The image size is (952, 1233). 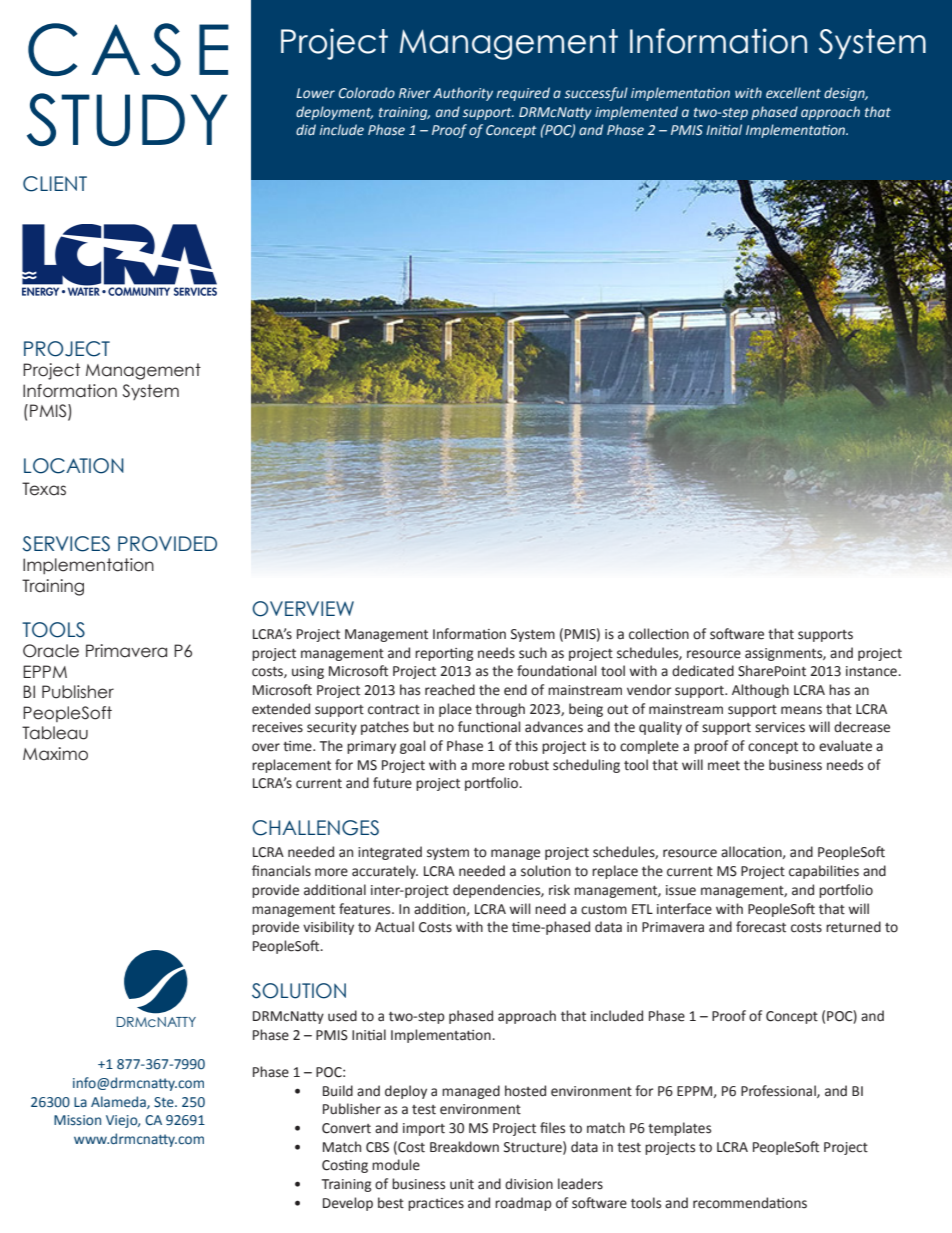 What do you see at coordinates (128, 49) in the image?
I see `CASE` at bounding box center [128, 49].
